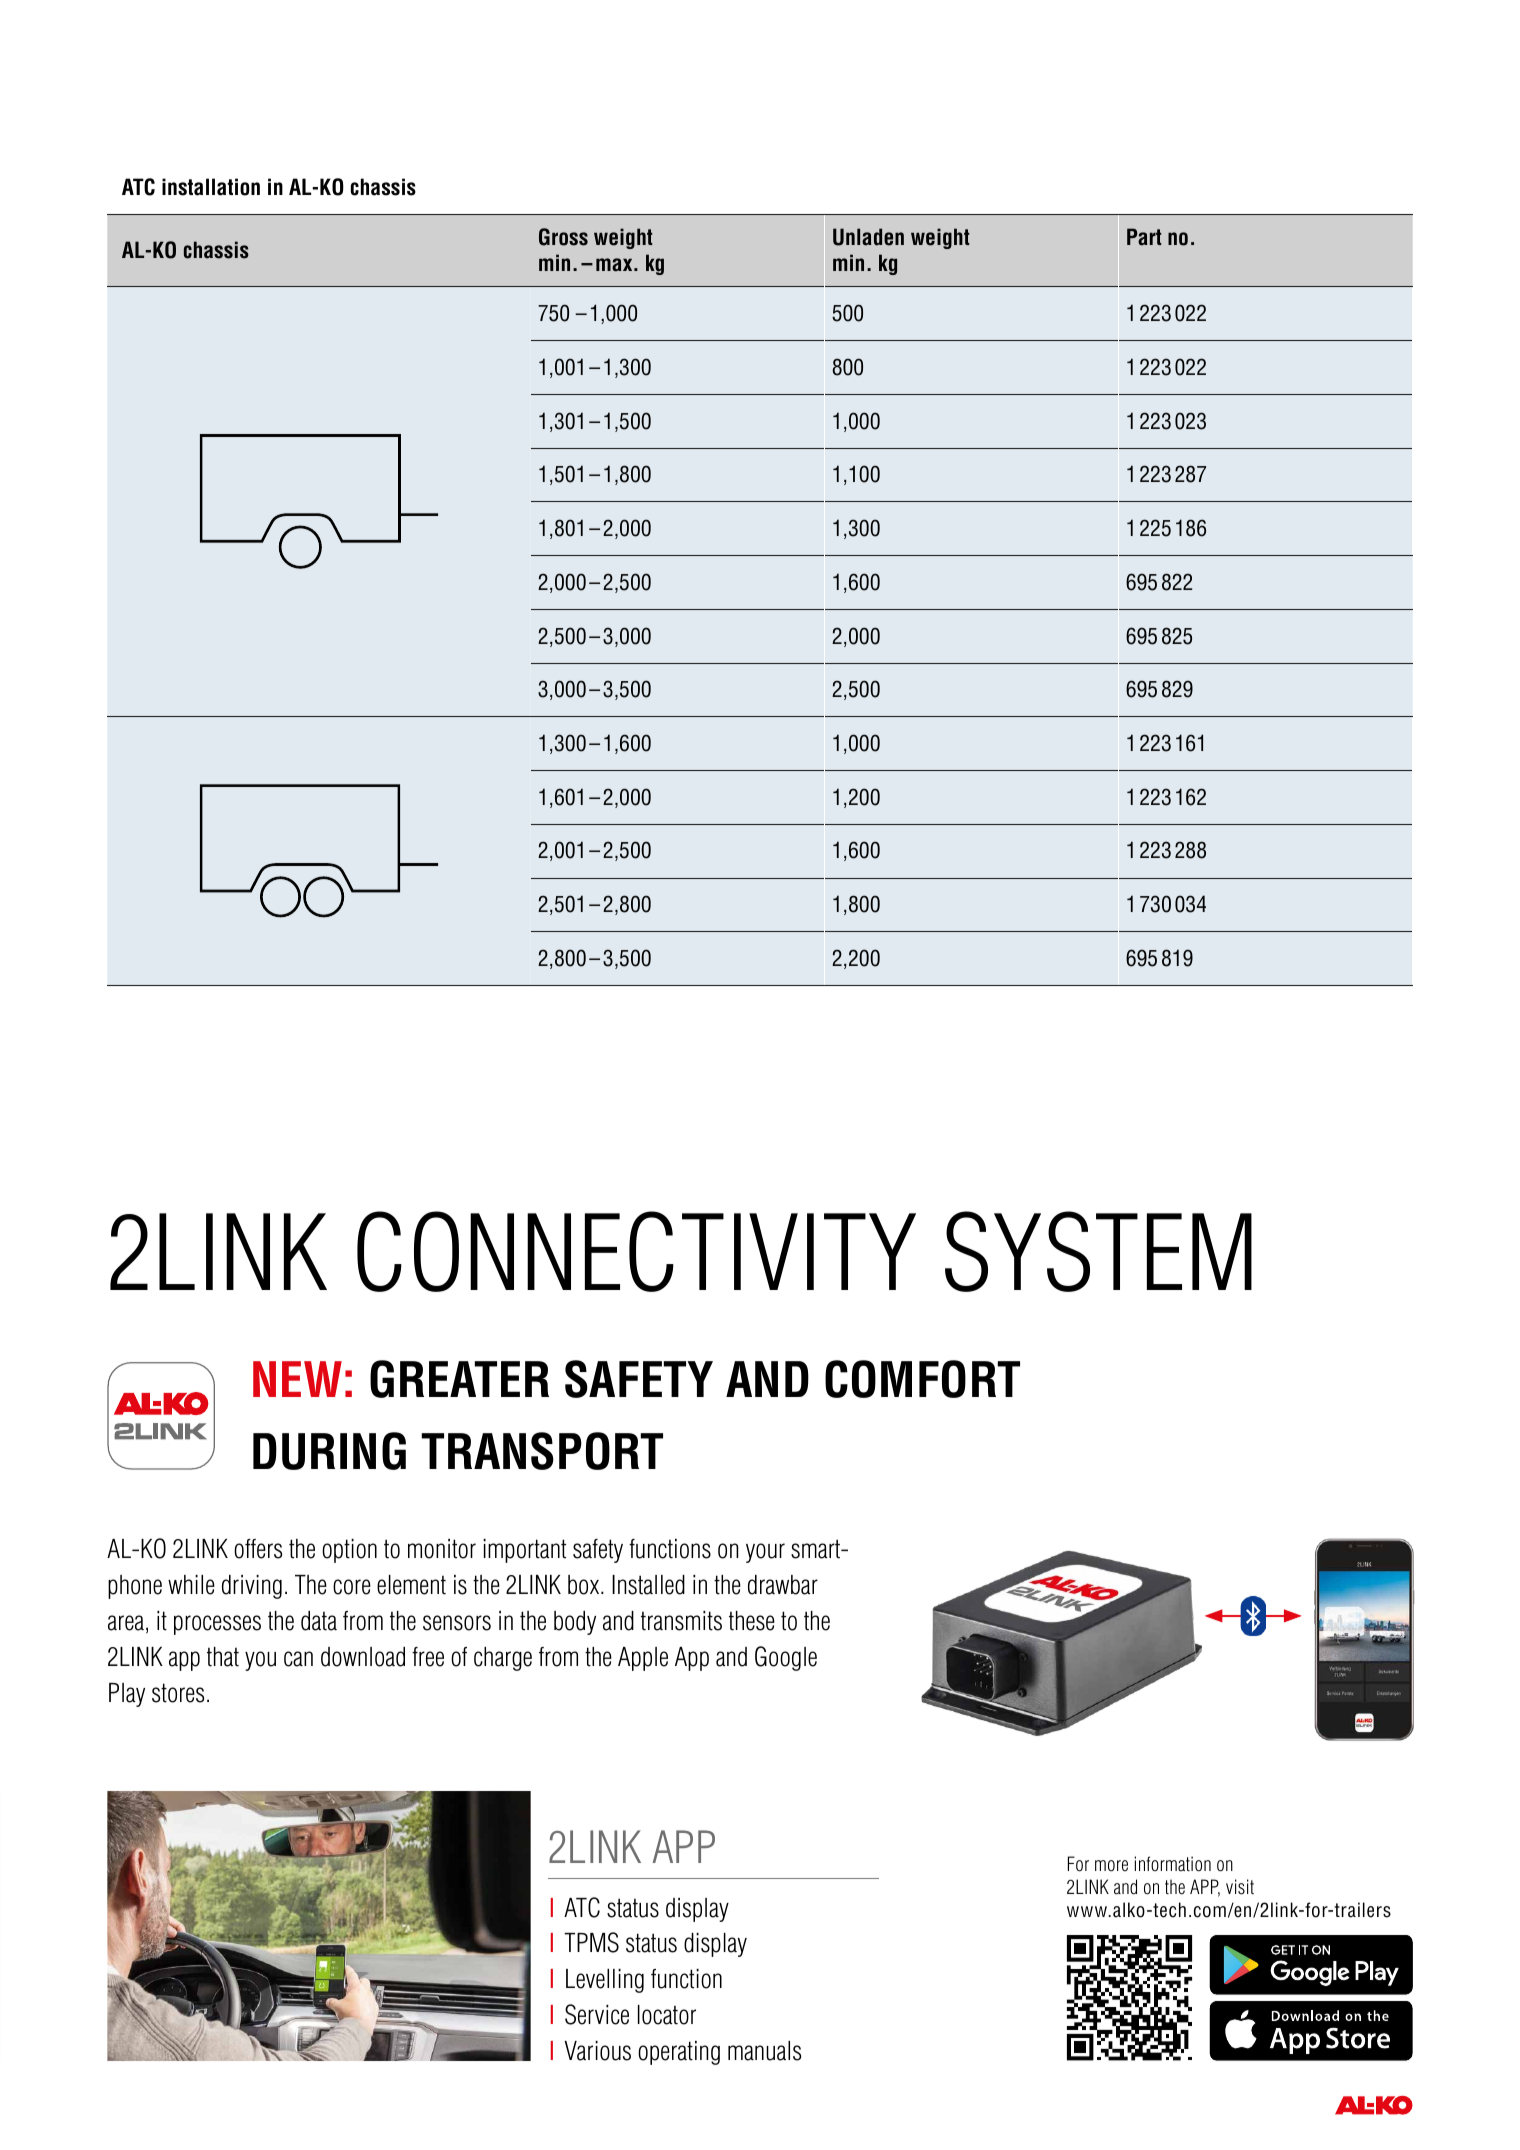 This page has width=1520, height=2150. What do you see at coordinates (667, 2015) in the page?
I see `locator` at bounding box center [667, 2015].
